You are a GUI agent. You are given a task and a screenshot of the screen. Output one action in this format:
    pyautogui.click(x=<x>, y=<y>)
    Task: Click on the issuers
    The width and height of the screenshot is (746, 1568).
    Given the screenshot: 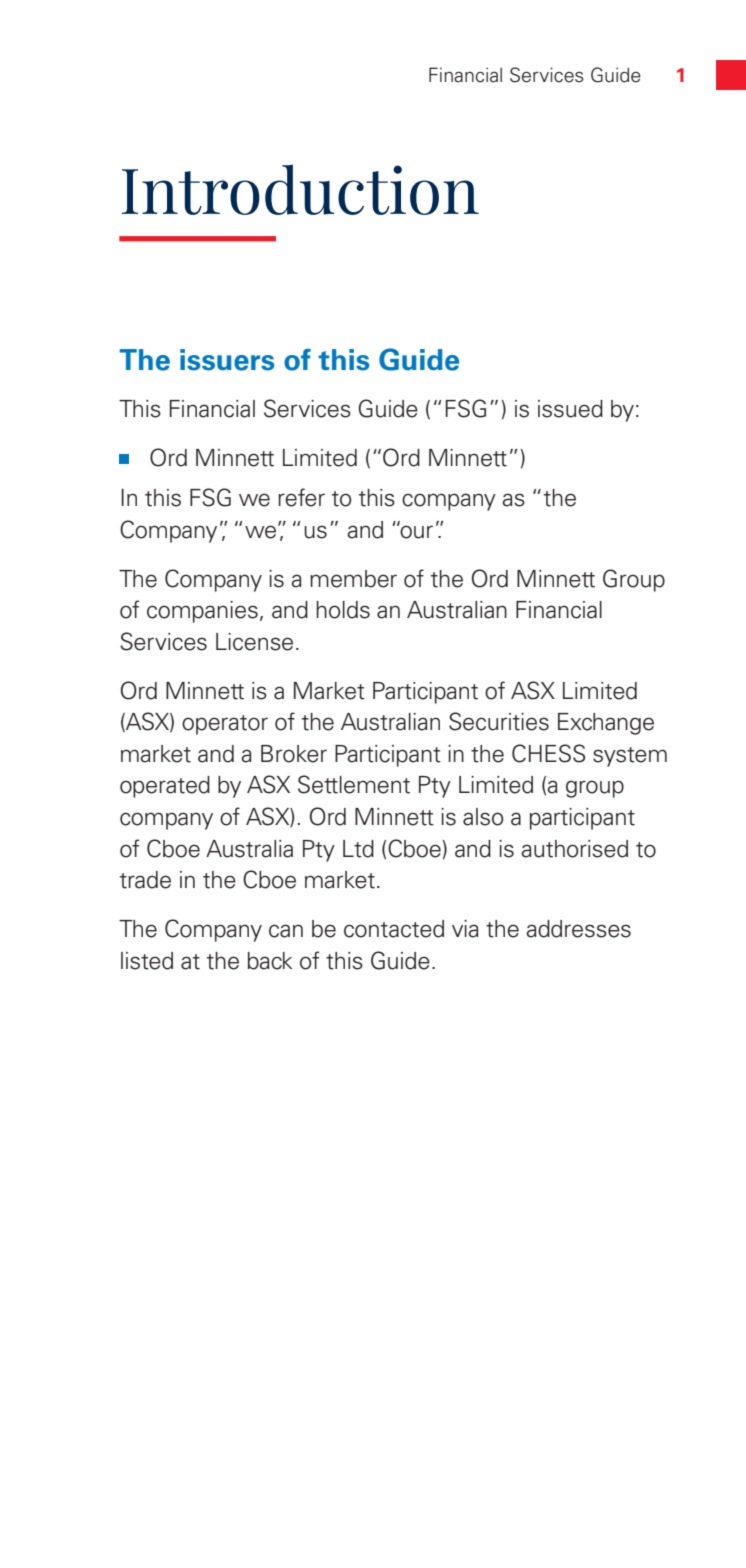 What is the action you would take?
    pyautogui.click(x=227, y=360)
